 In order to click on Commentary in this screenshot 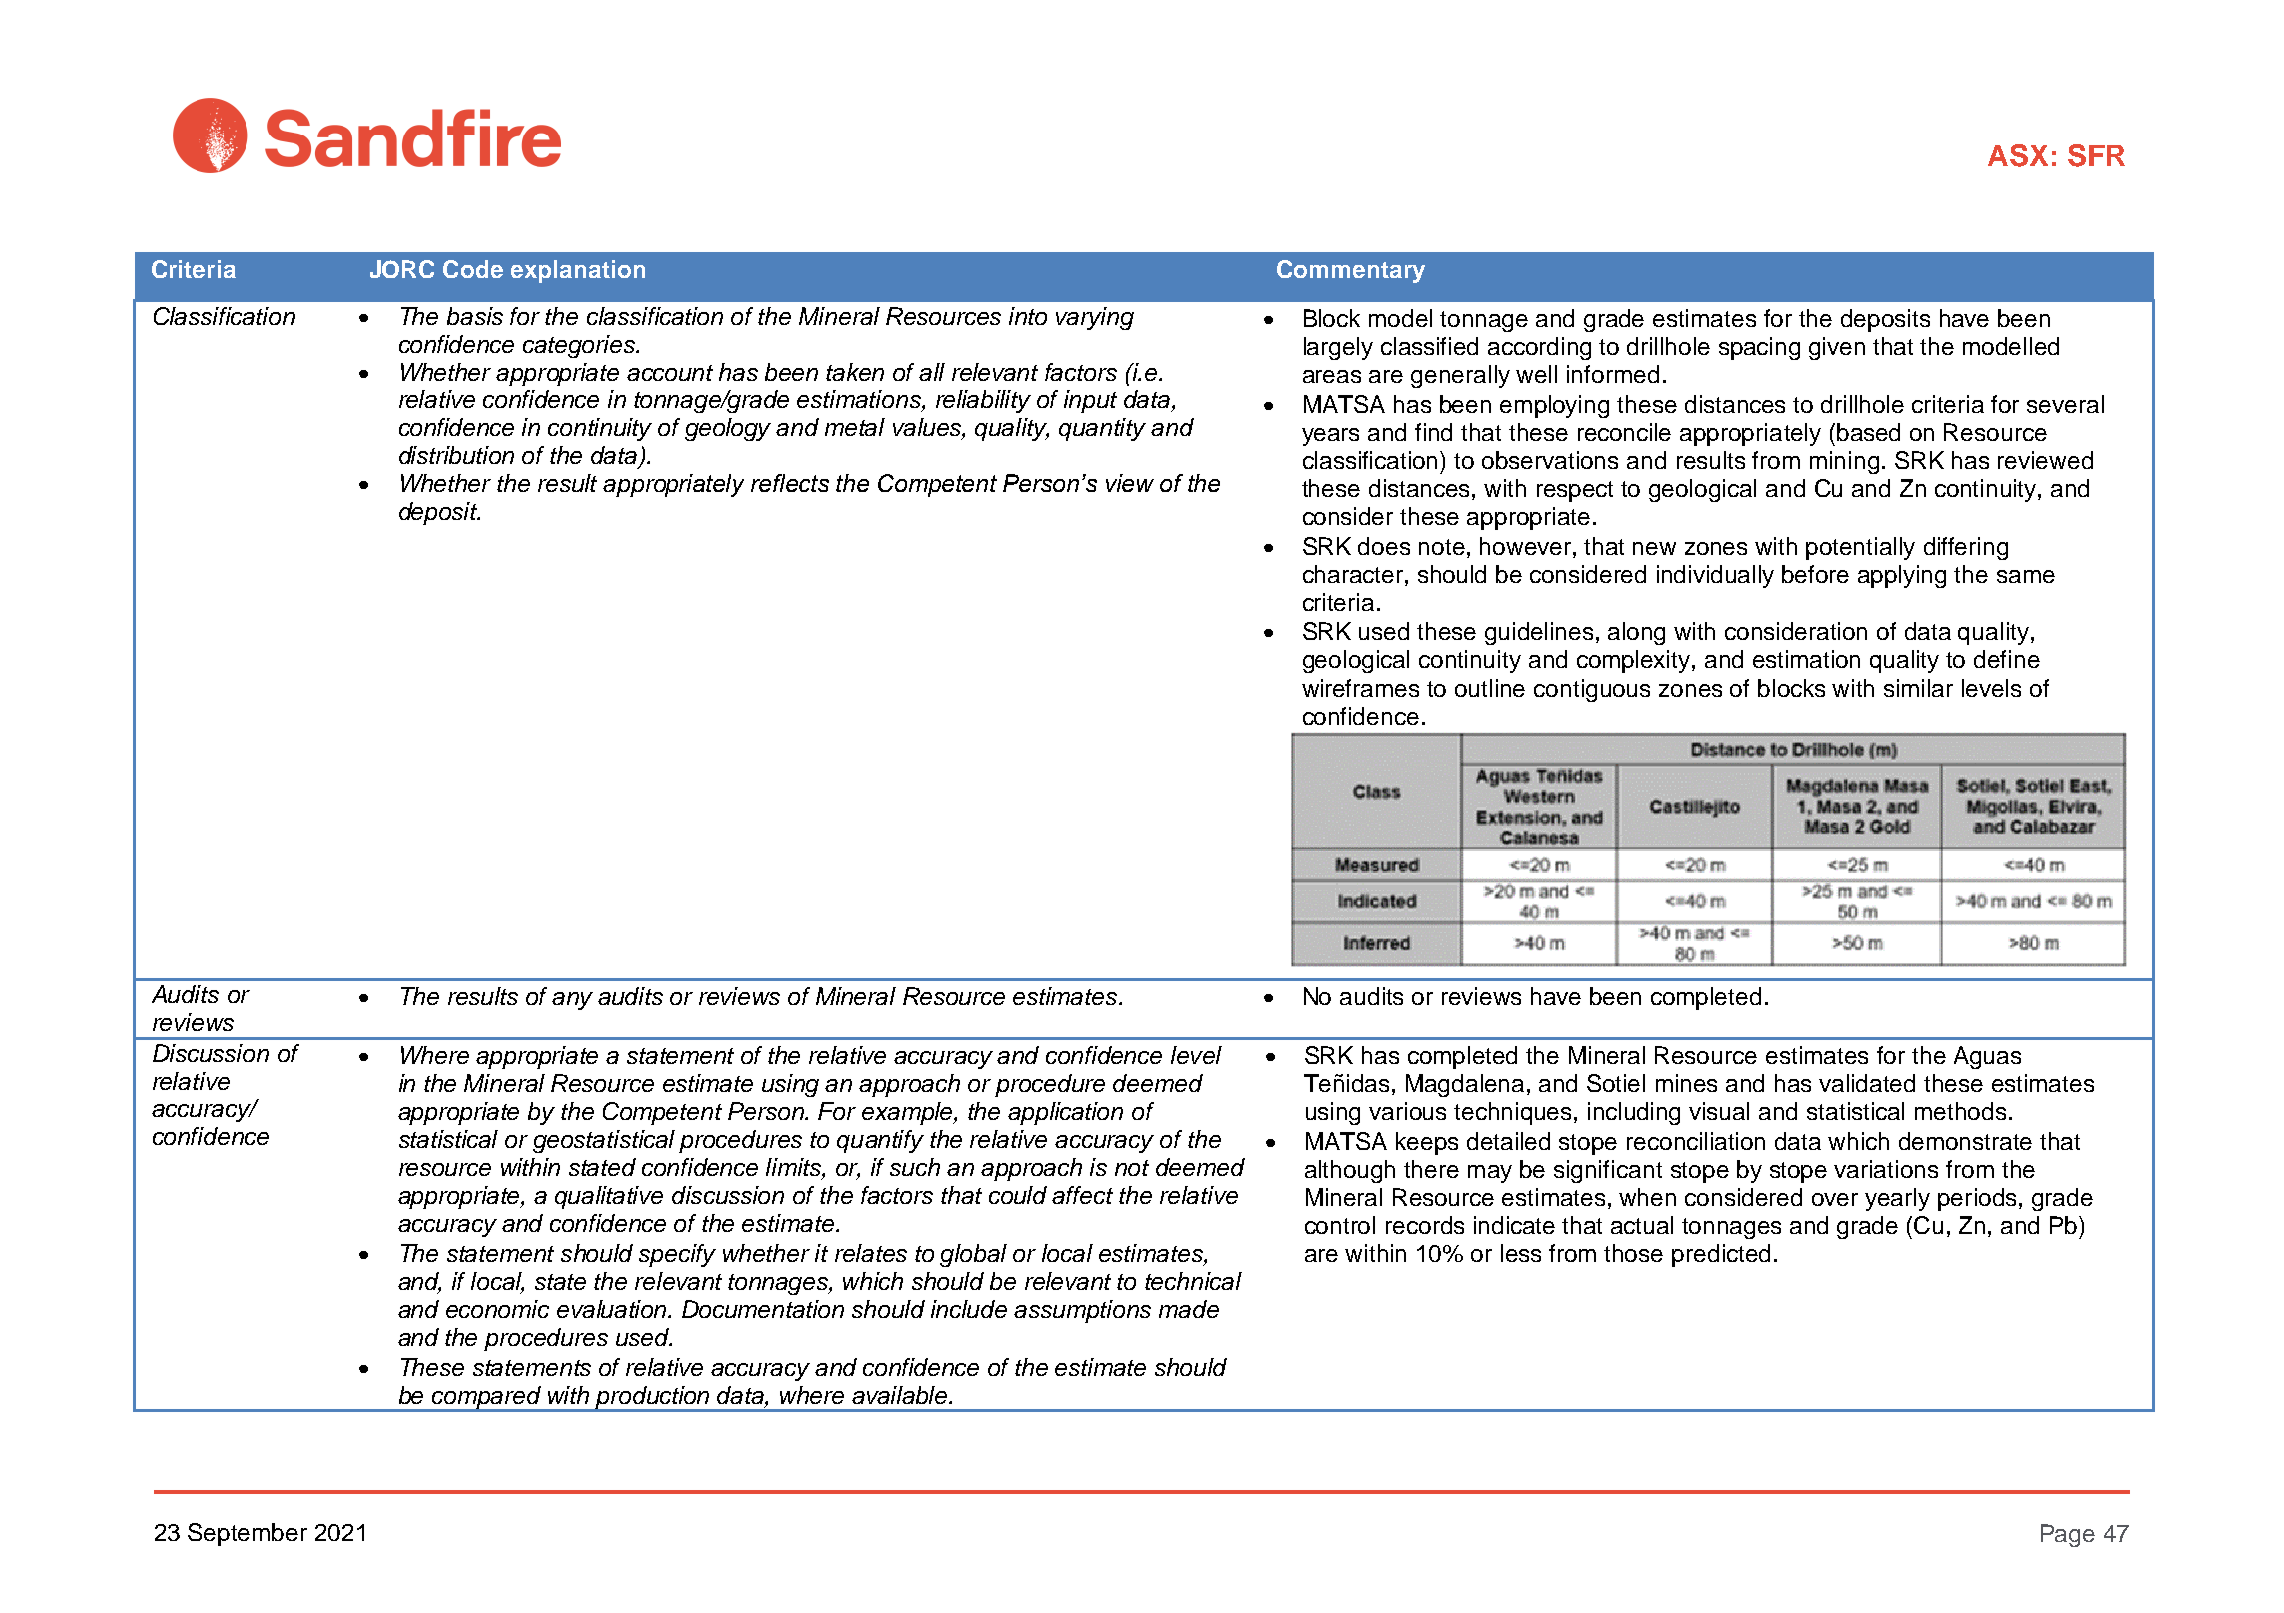, I will do `click(1351, 271)`.
